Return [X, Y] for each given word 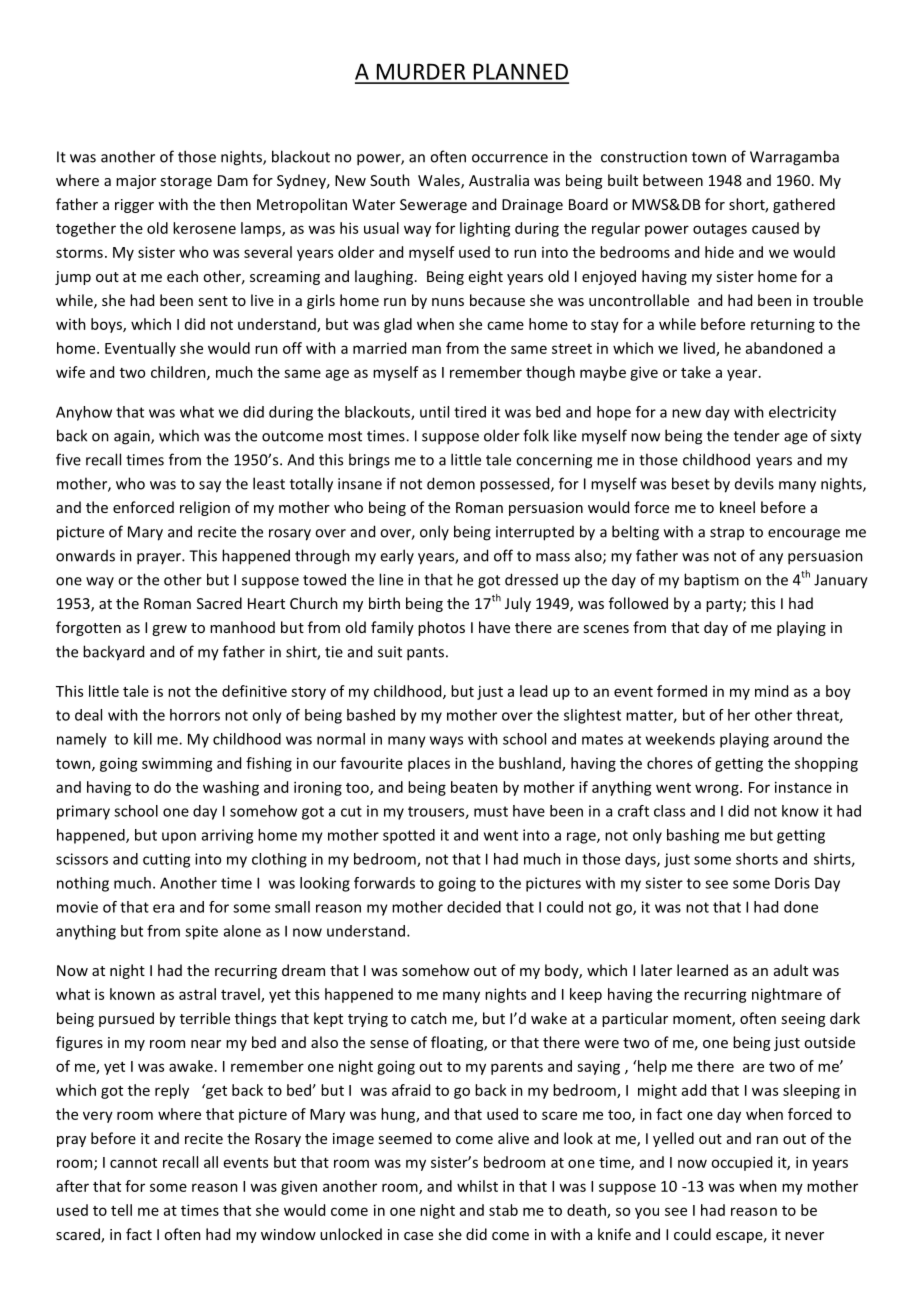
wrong [718, 790]
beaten [474, 787]
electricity [802, 413]
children [179, 373]
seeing [803, 1020]
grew [169, 630]
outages [720, 230]
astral [197, 994]
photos [441, 628]
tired [470, 412]
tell [121, 1210]
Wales [440, 181]
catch [429, 1018]
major [136, 182]
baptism [711, 581]
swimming [177, 764]
